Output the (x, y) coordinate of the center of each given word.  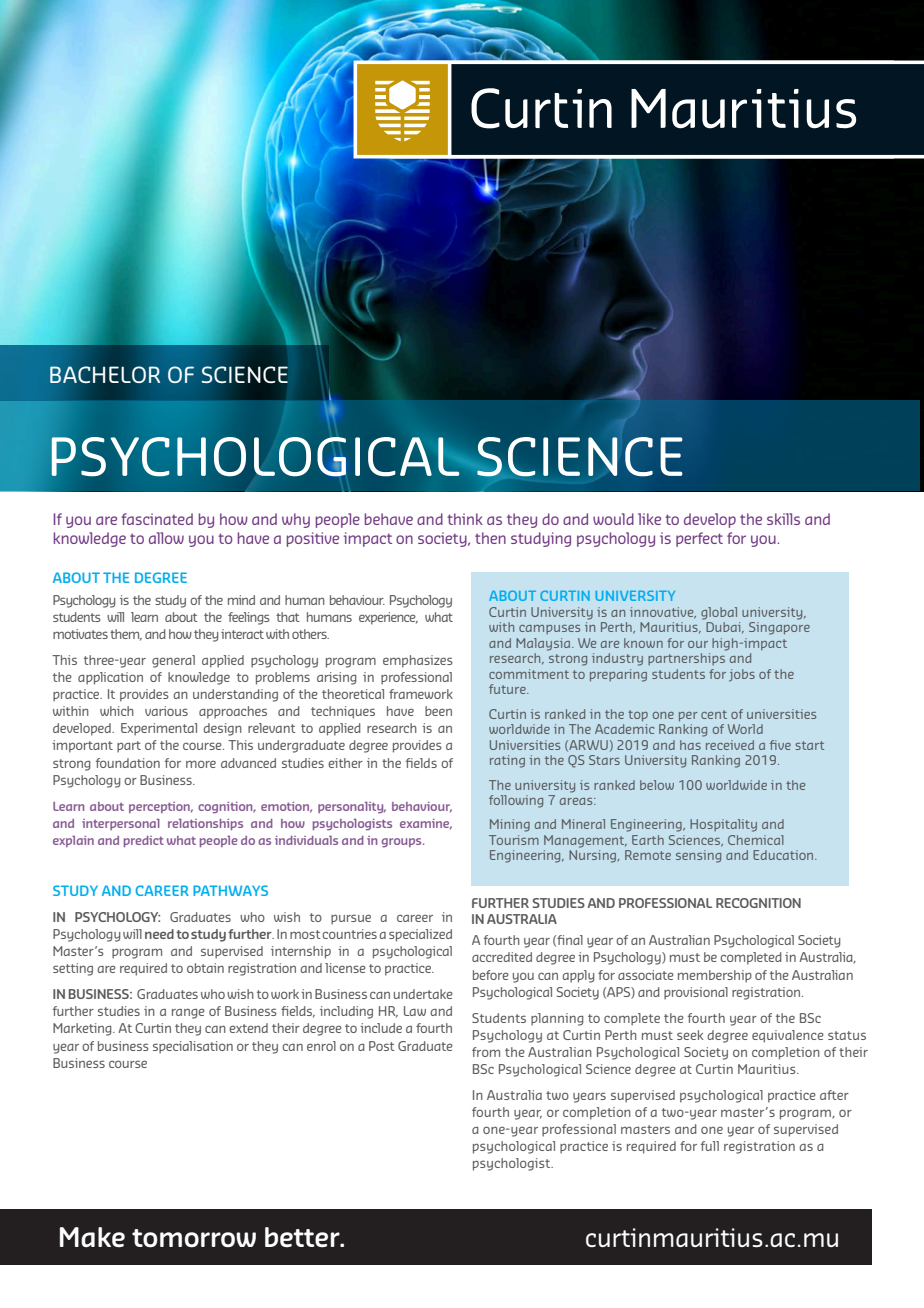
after (834, 1095)
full (710, 1146)
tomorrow (194, 1238)
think (465, 519)
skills (783, 519)
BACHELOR (105, 374)
